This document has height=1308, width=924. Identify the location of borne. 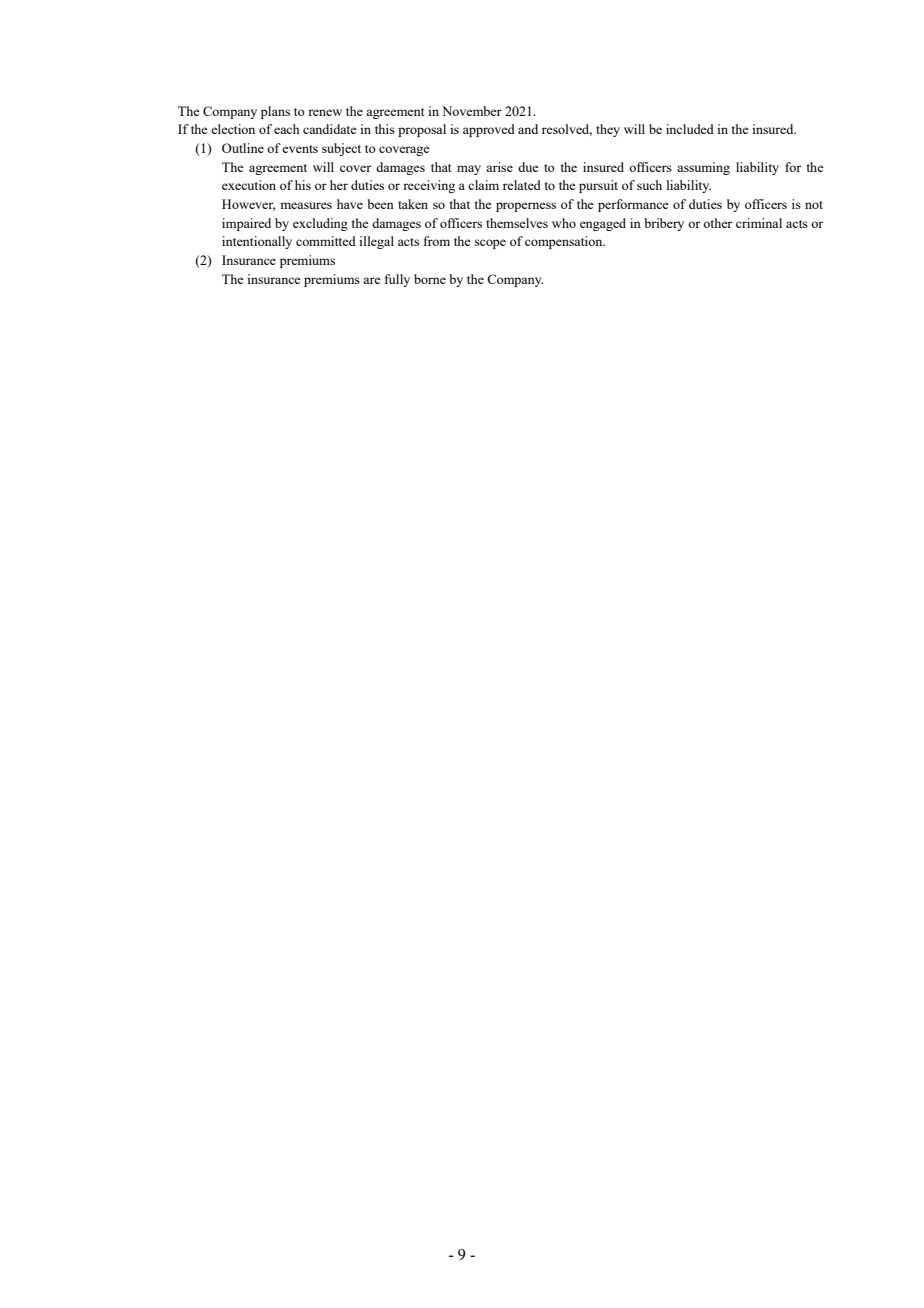
(430, 279).
